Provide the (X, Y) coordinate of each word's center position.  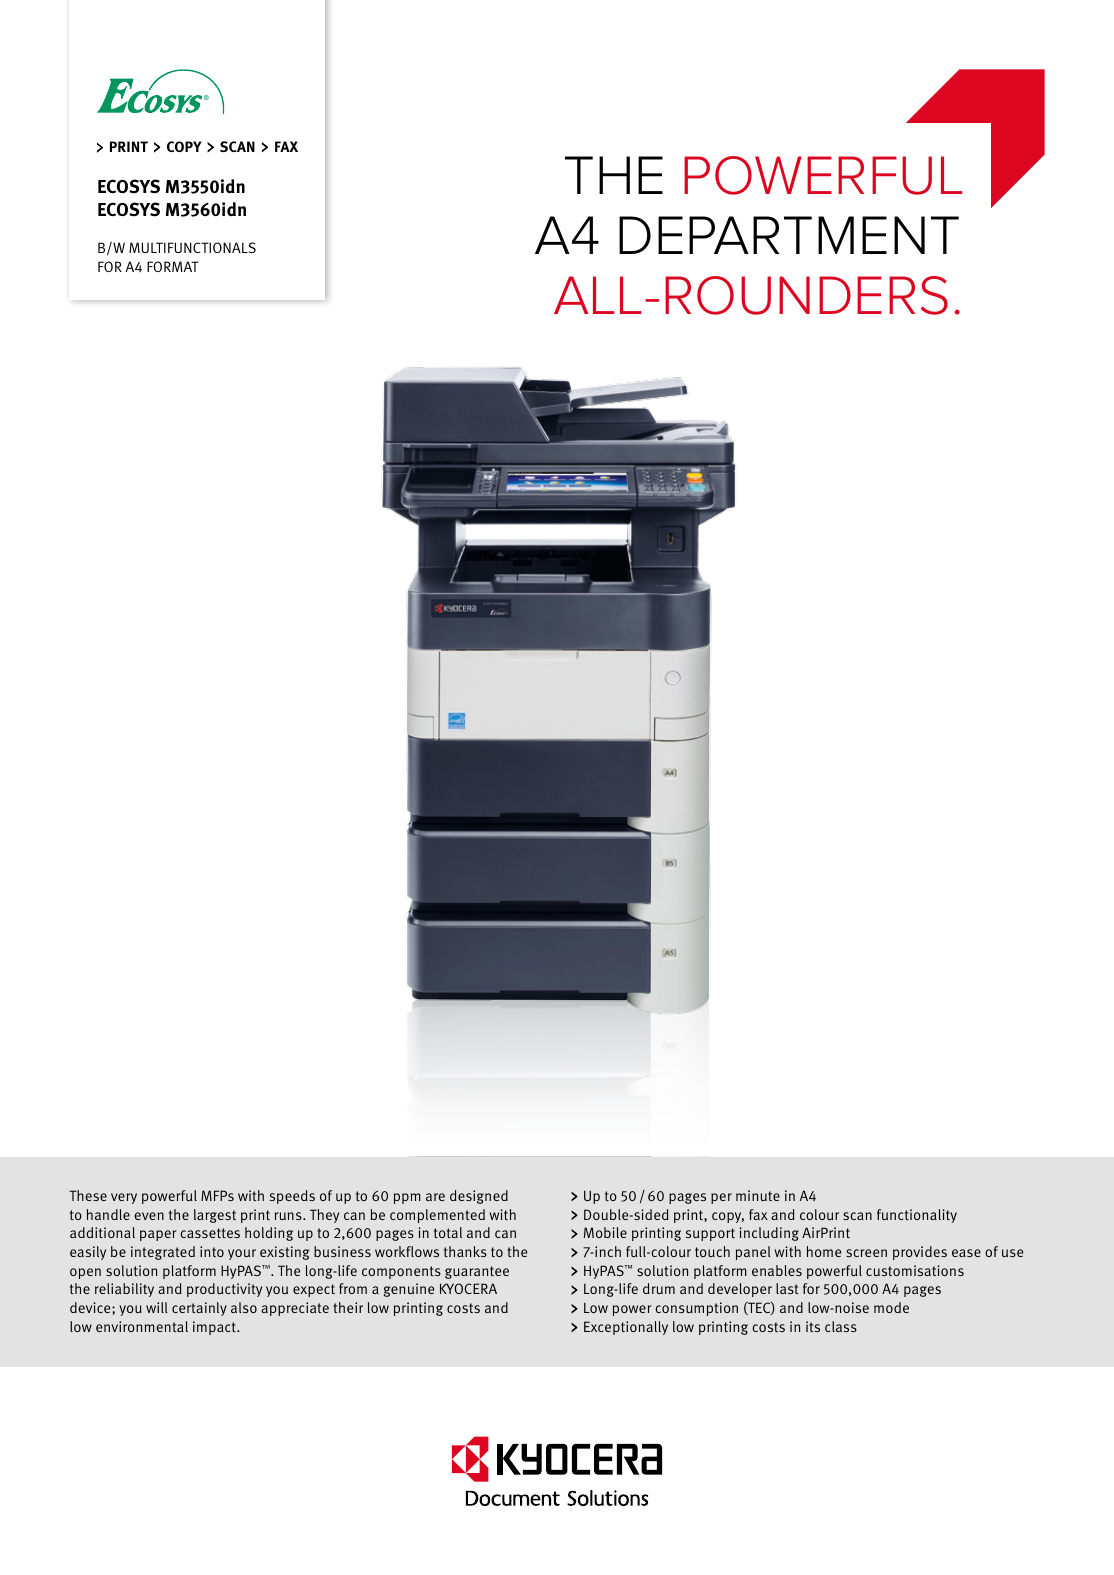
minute (758, 1195)
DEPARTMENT (789, 235)
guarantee (477, 1272)
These (88, 1195)
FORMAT (173, 266)
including (769, 1234)
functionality (917, 1216)
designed (479, 1197)
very (124, 1198)
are (435, 1197)
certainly (199, 1309)
